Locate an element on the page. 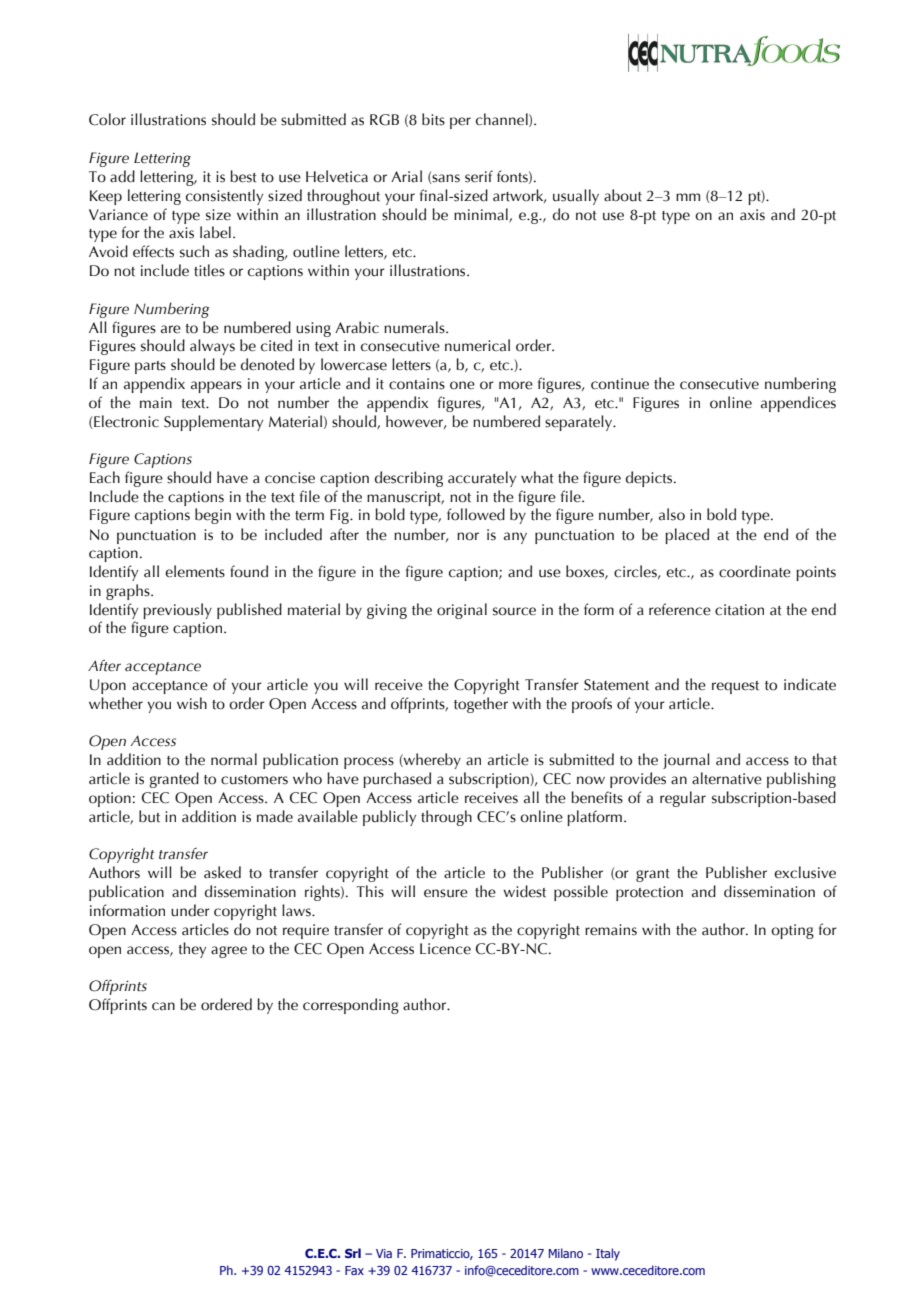  best is located at coordinates (243, 176).
